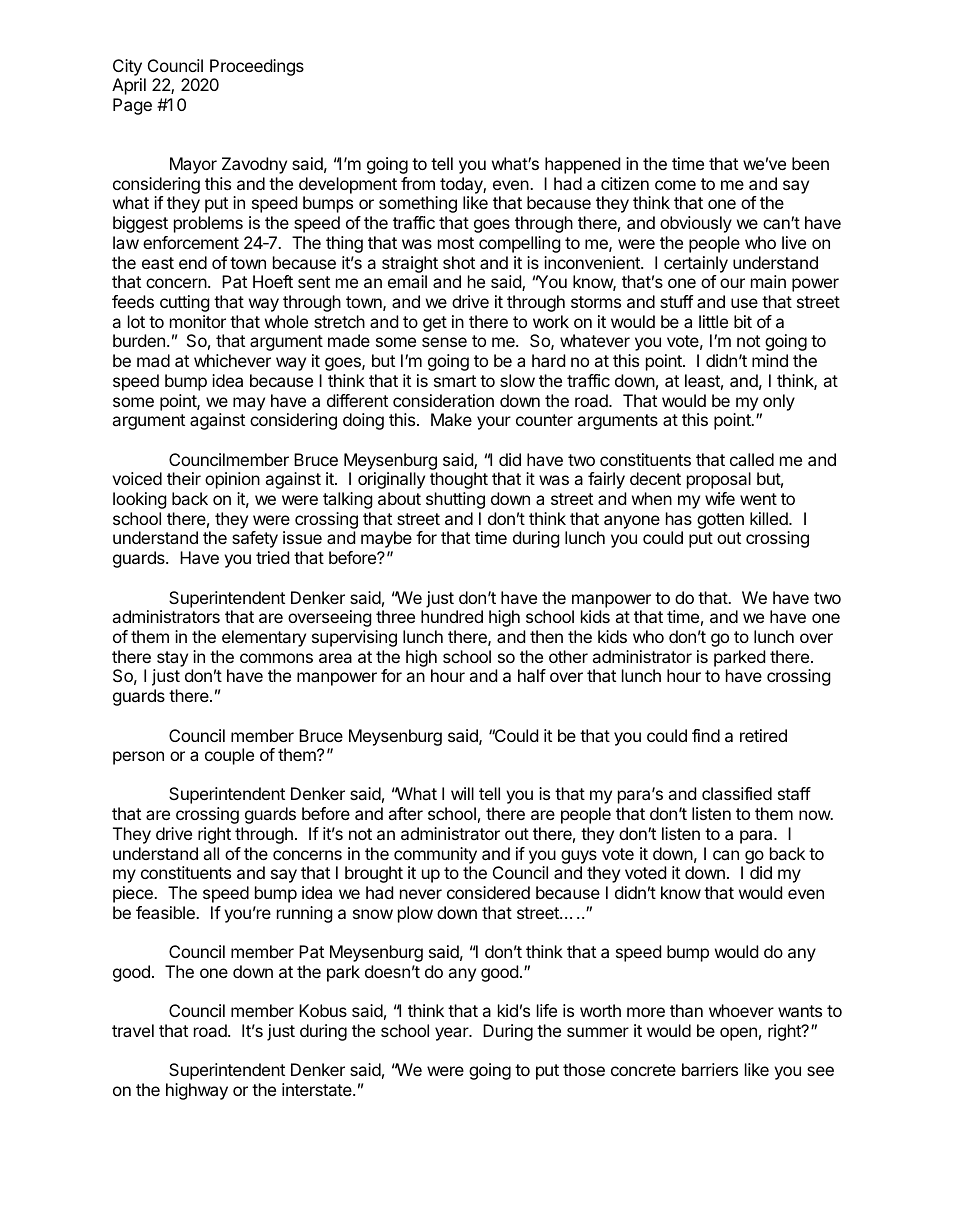 This page has height=1232, width=954. What do you see at coordinates (133, 1030) in the page?
I see `travel` at bounding box center [133, 1030].
